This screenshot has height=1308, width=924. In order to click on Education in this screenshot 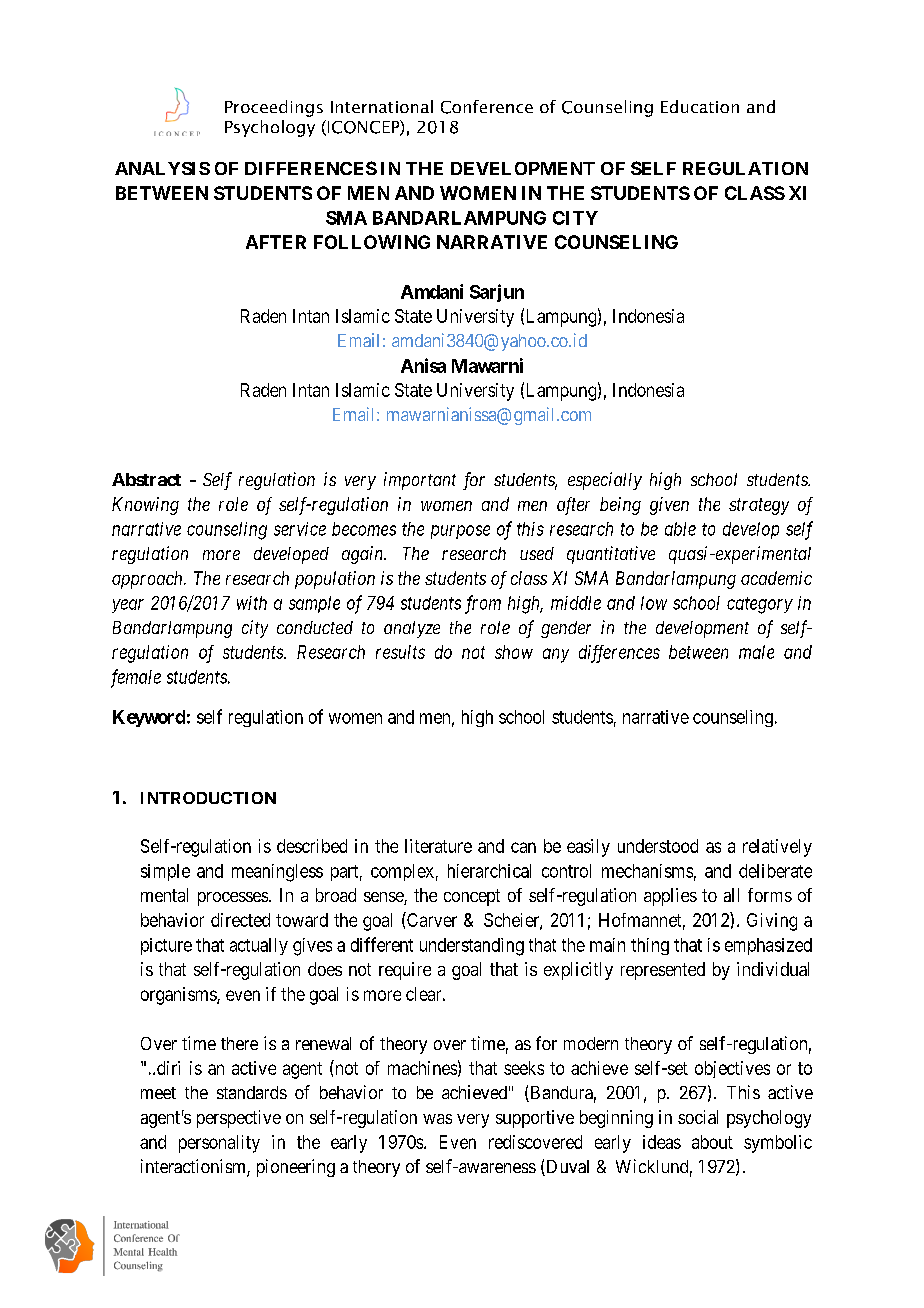, I will do `click(700, 106)`.
